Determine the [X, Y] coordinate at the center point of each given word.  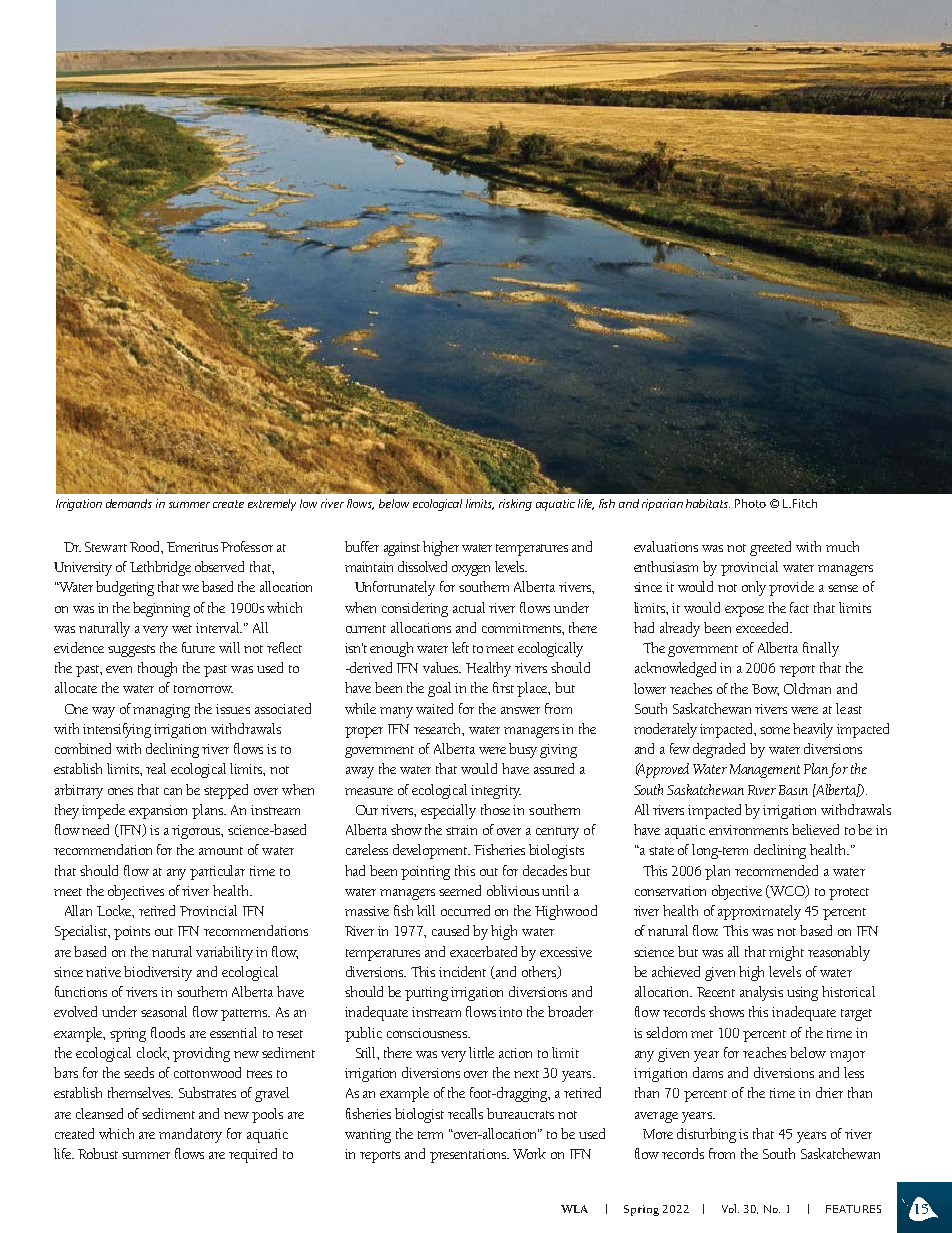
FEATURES [853, 1209]
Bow [765, 690]
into [510, 1012]
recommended [776, 870]
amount [221, 851]
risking [515, 505]
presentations [469, 1156]
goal [439, 689]
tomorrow [203, 689]
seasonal [164, 1011]
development [431, 851]
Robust [98, 1153]
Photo [750, 503]
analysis [761, 993]
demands [129, 503]
